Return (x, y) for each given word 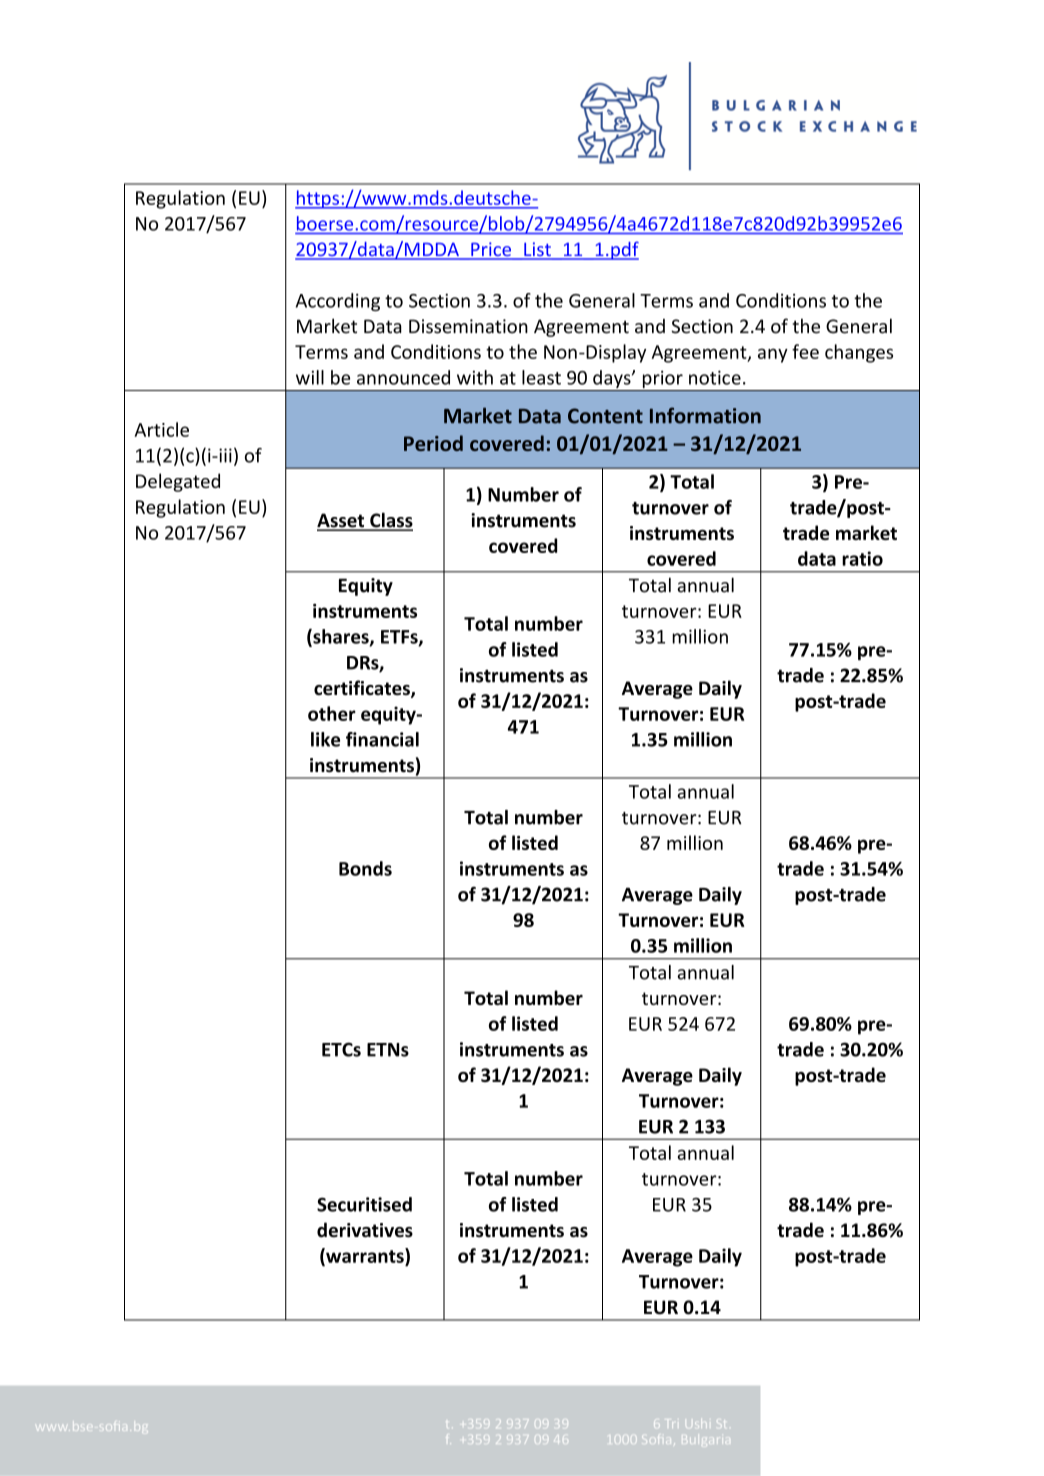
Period (433, 443)
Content (605, 416)
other (332, 713)
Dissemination (468, 326)
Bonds (365, 868)
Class (390, 521)
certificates (363, 689)
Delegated (178, 482)
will (310, 377)
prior (662, 381)
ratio (862, 558)
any (773, 355)
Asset (342, 521)
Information (705, 415)
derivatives (365, 1230)
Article (162, 429)
